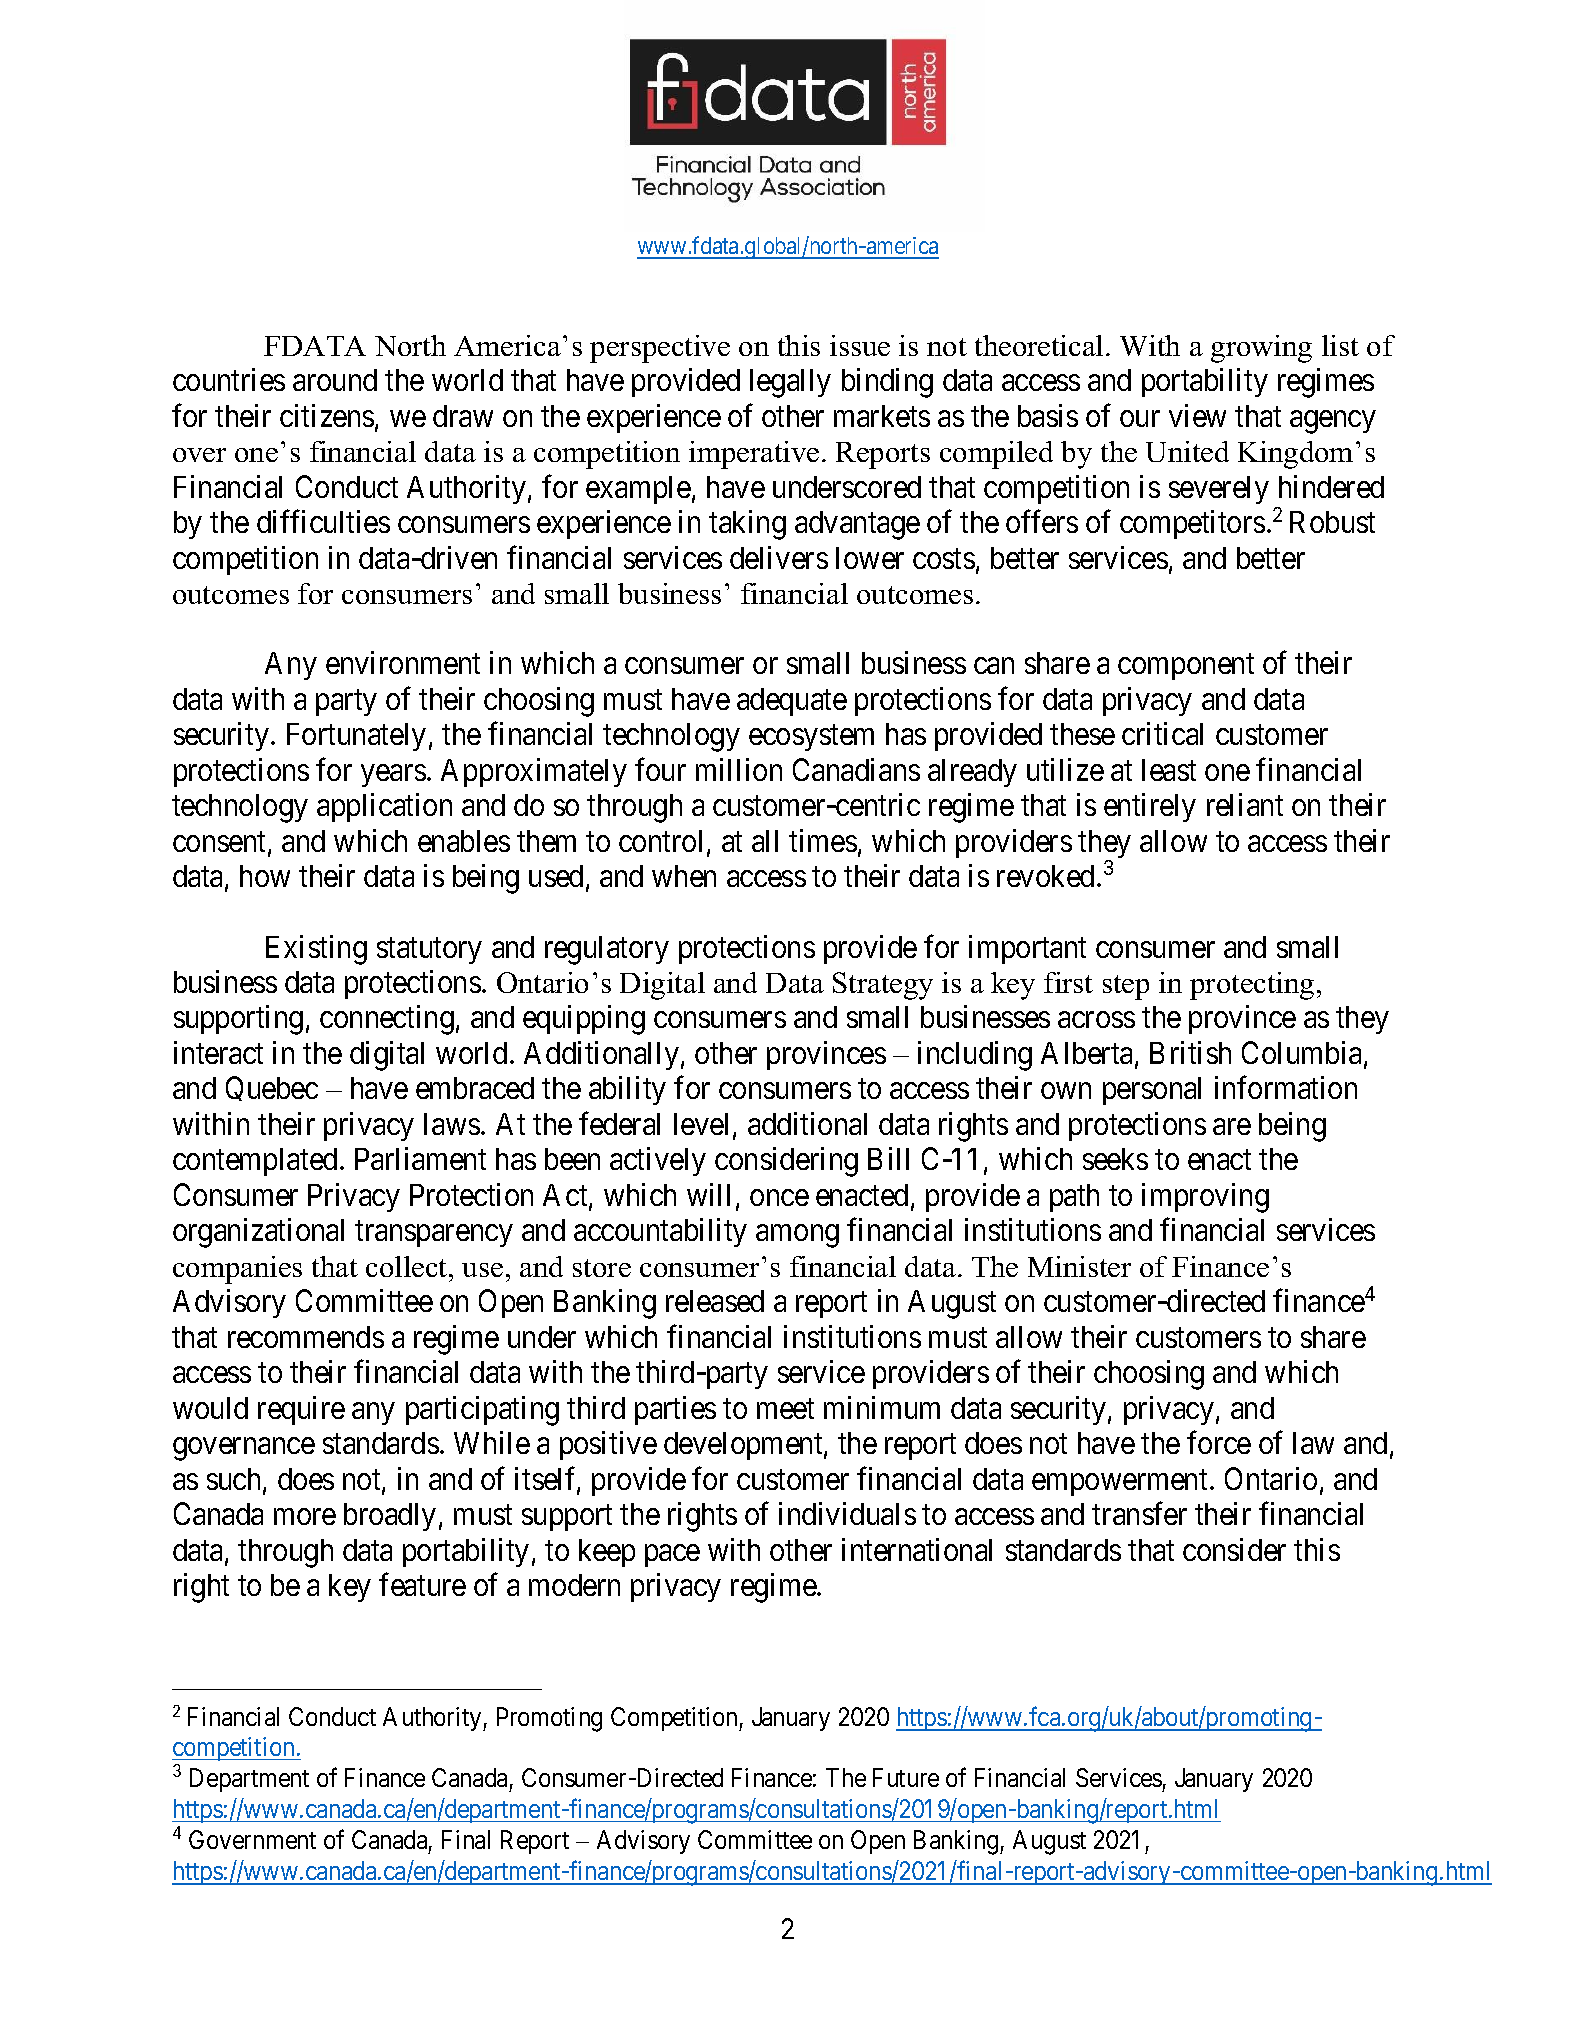 The image size is (1573, 2036). What do you see at coordinates (906, 1778) in the screenshot?
I see `Future` at bounding box center [906, 1778].
